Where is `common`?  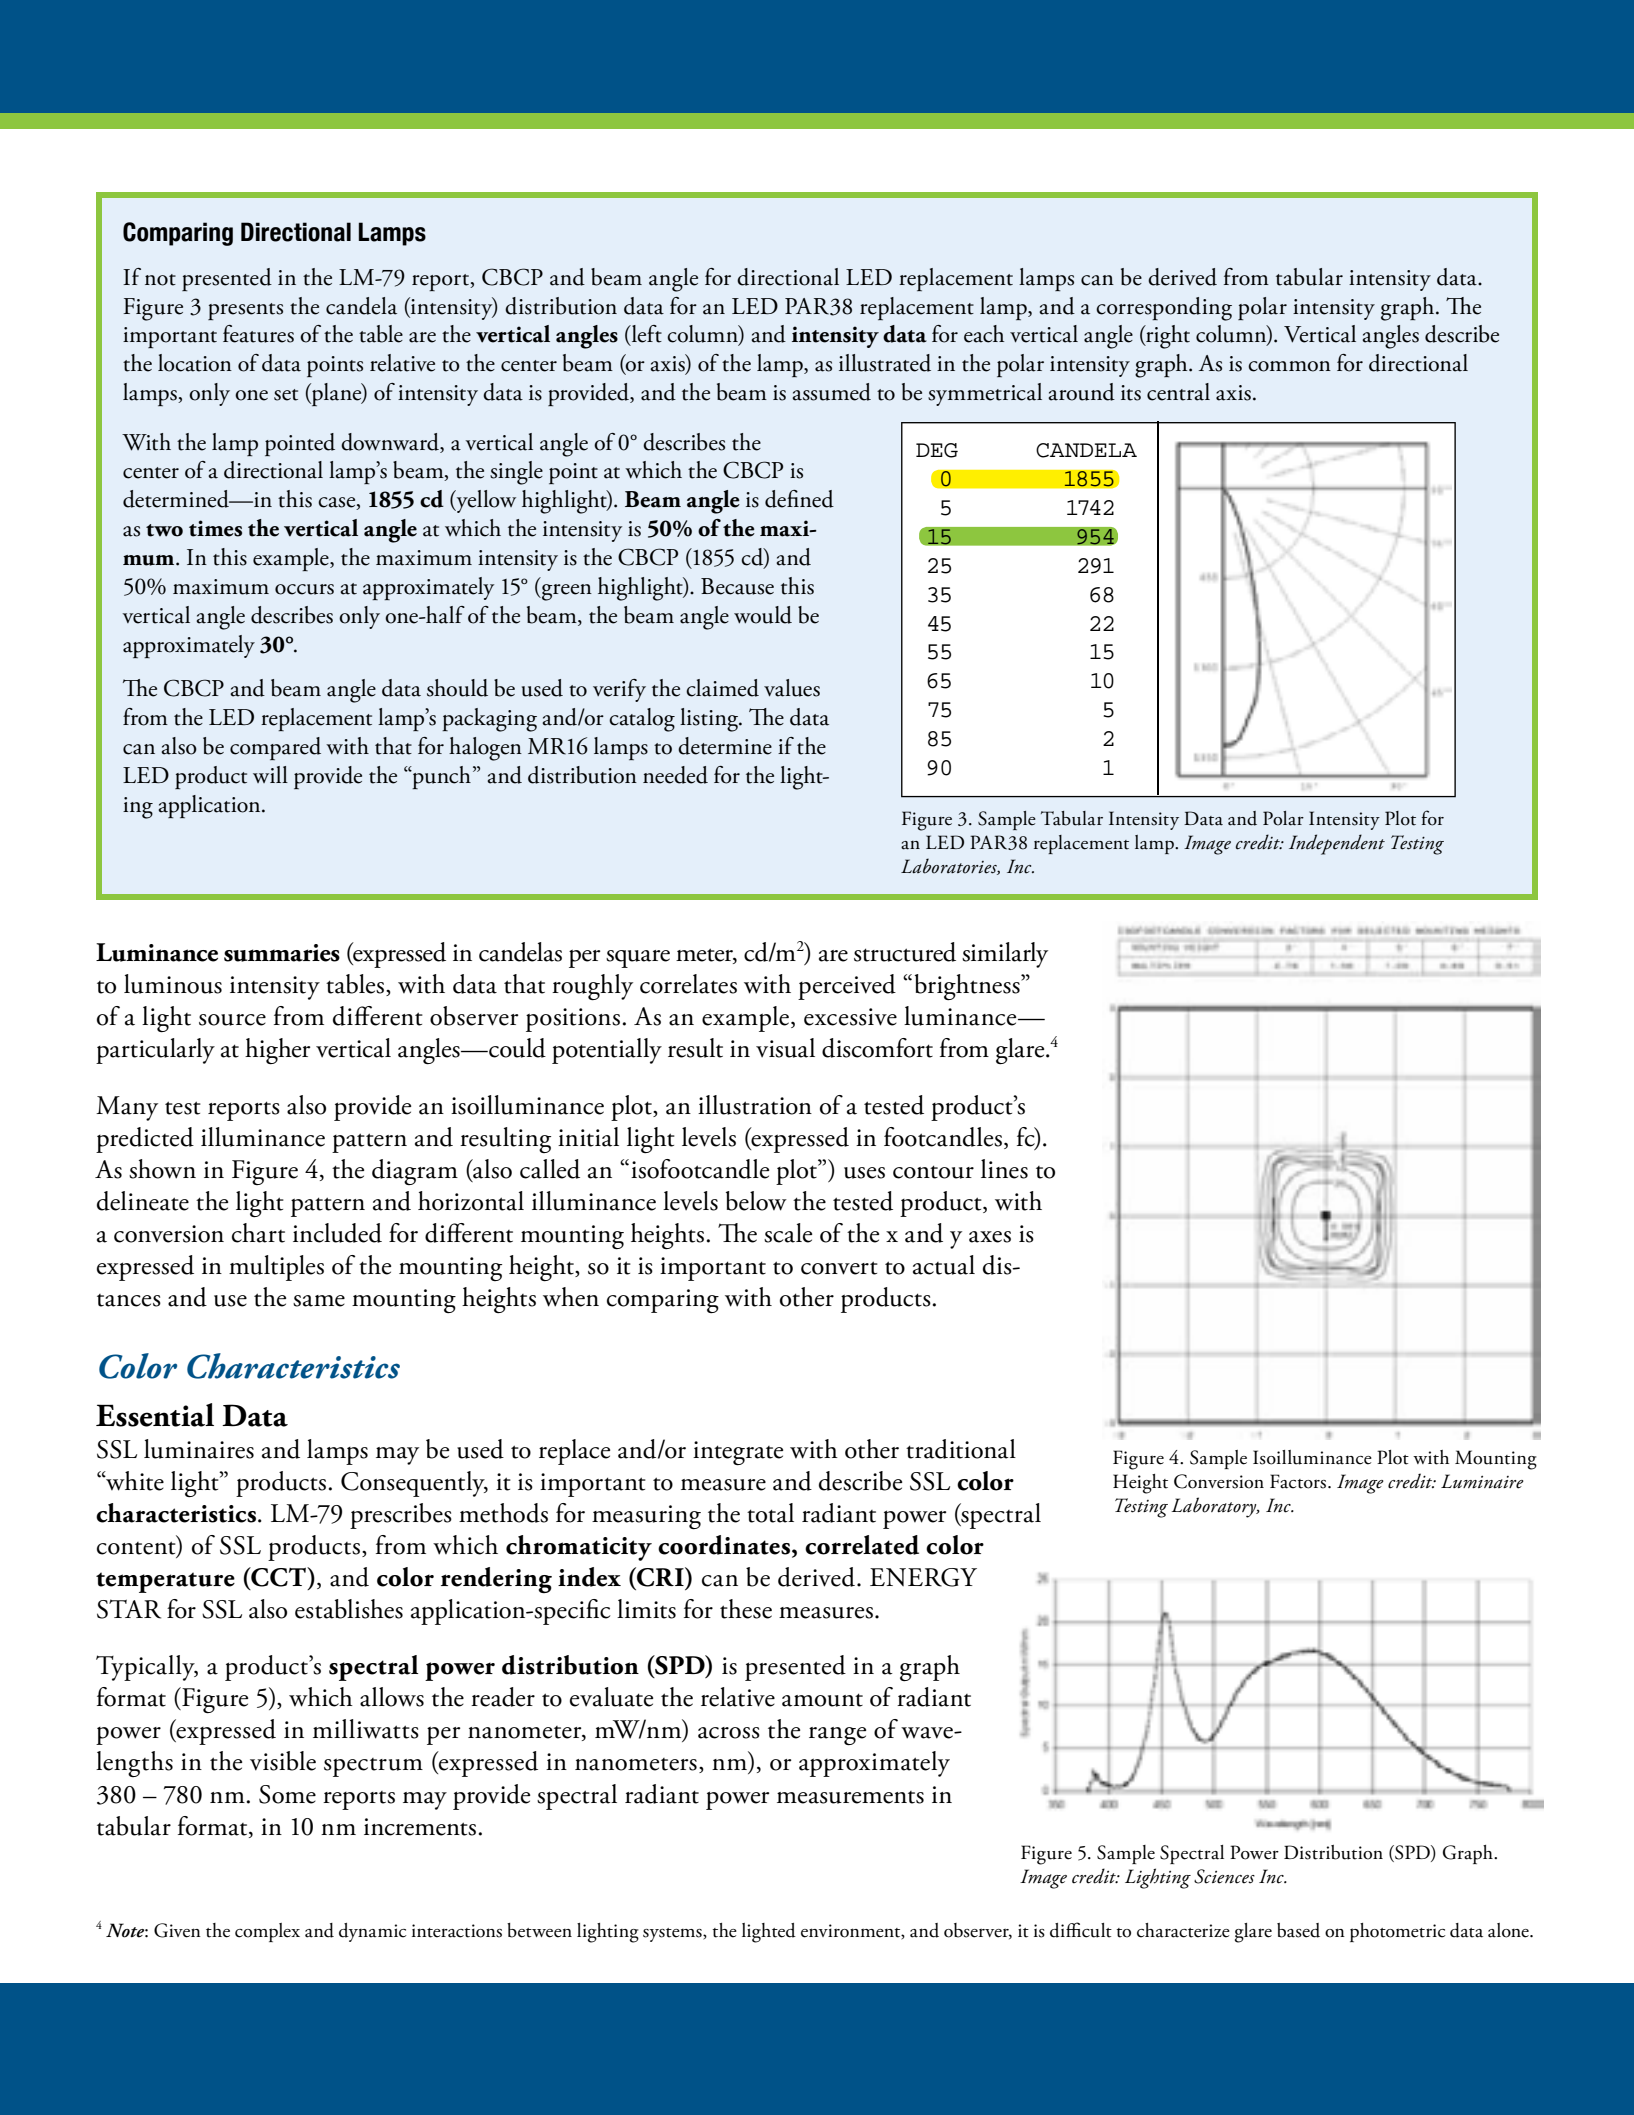
common is located at coordinates (1289, 366).
